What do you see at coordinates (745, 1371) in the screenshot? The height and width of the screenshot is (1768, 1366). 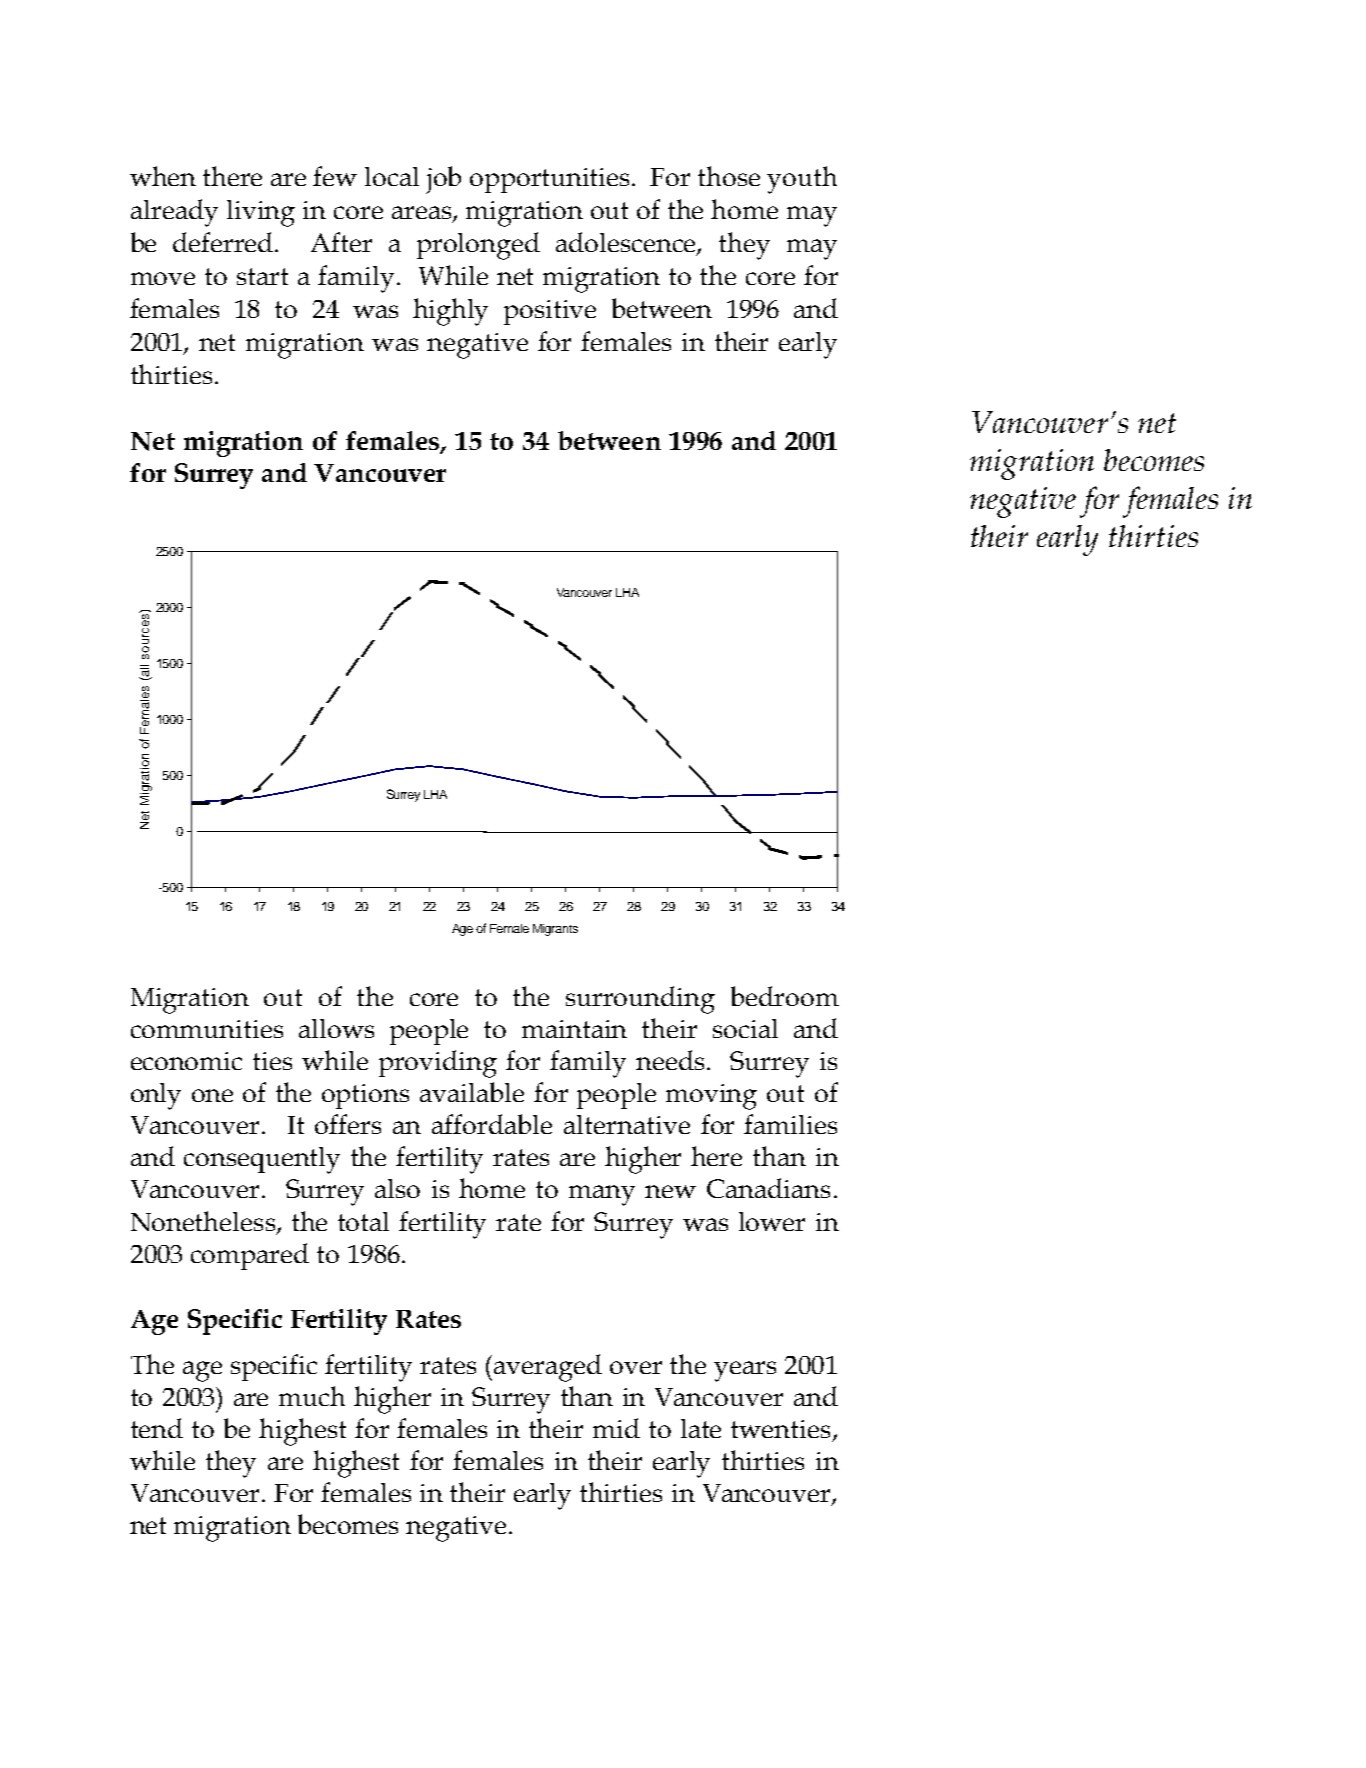 I see `years` at bounding box center [745, 1371].
